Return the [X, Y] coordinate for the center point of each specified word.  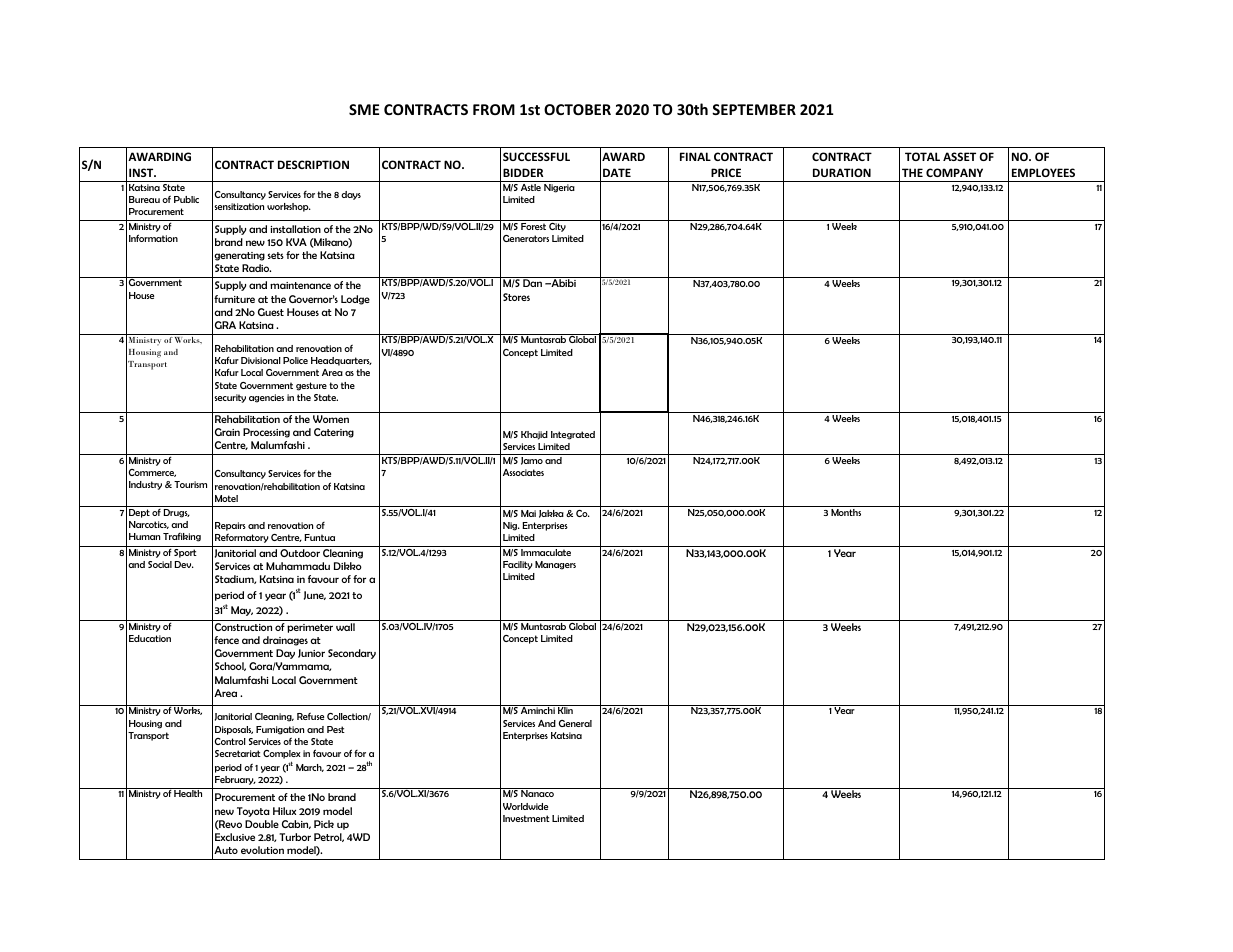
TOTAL [922, 156]
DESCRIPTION [313, 164]
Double [262, 824]
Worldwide [525, 806]
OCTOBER [577, 109]
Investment [526, 818]
